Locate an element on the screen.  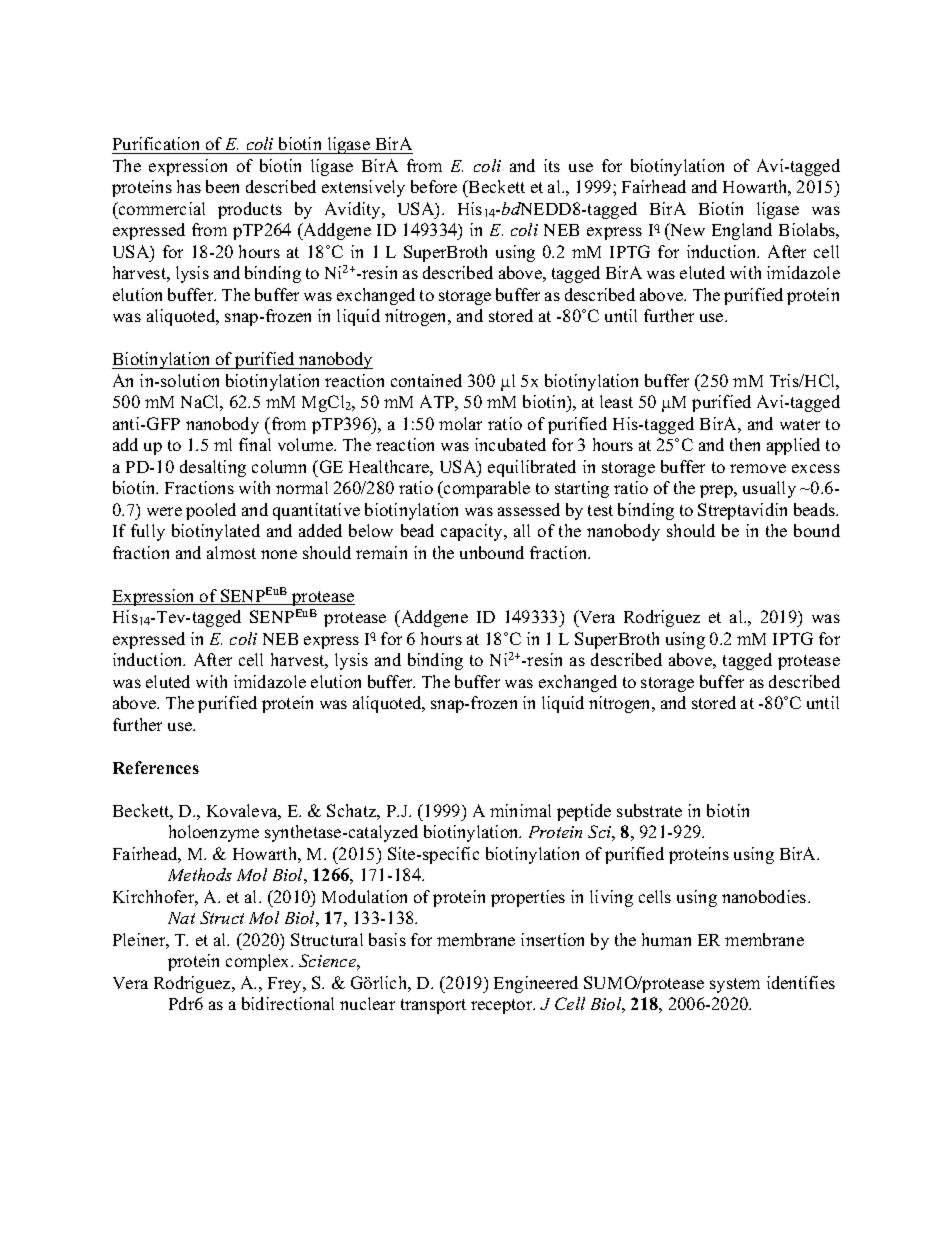
before is located at coordinates (434, 186).
